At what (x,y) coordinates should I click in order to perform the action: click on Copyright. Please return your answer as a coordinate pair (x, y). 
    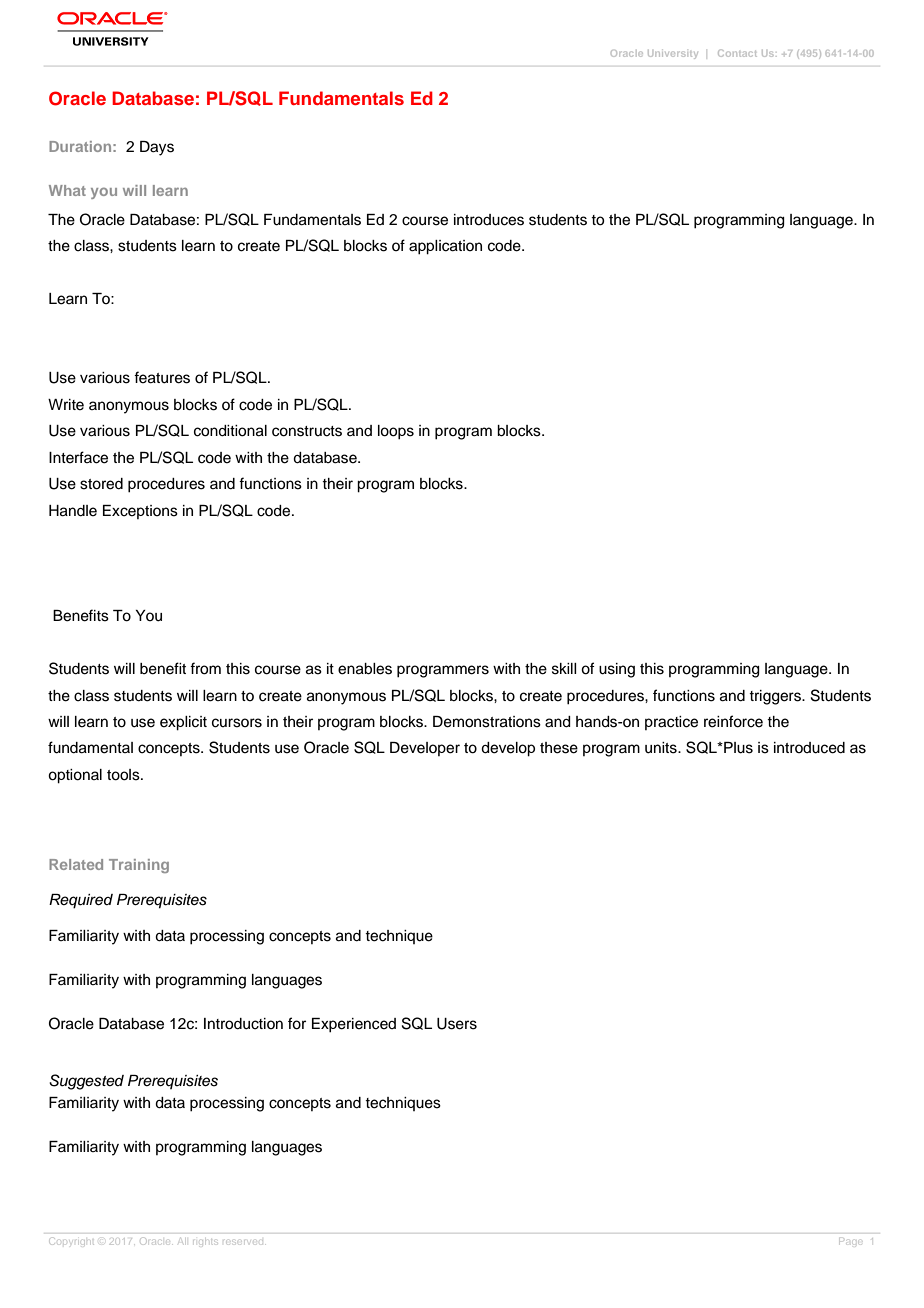
    Looking at the image, I should click on (72, 1241).
